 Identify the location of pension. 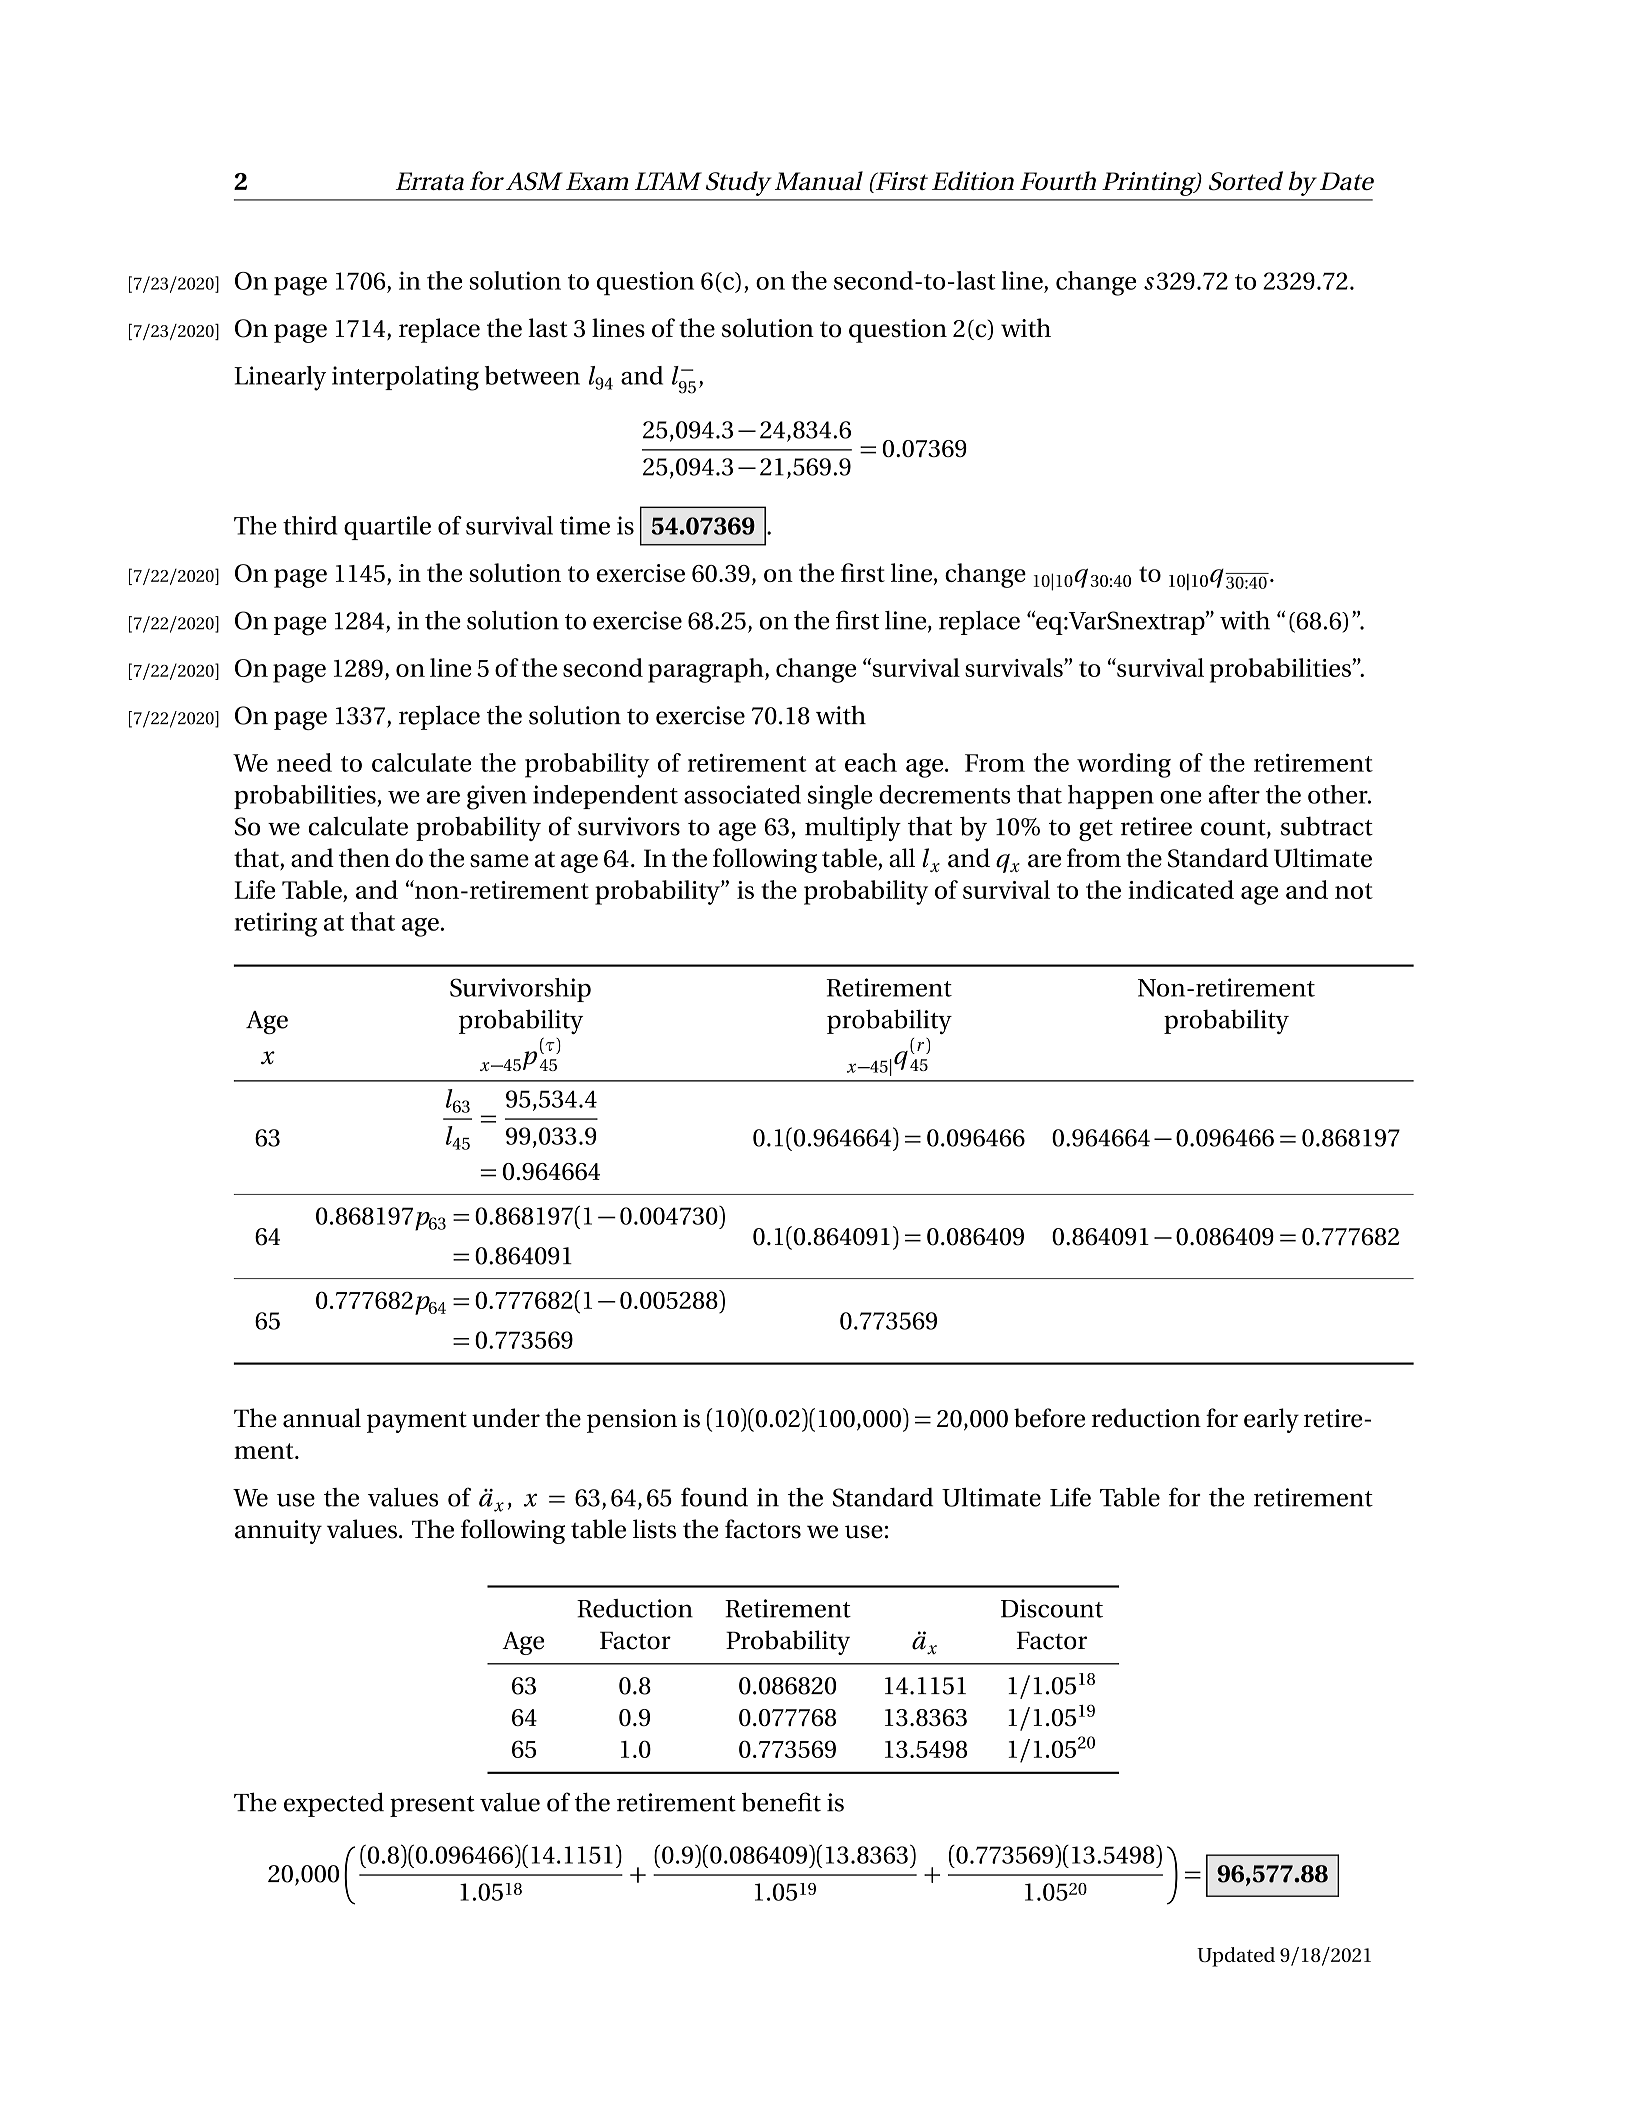
(632, 1421).
